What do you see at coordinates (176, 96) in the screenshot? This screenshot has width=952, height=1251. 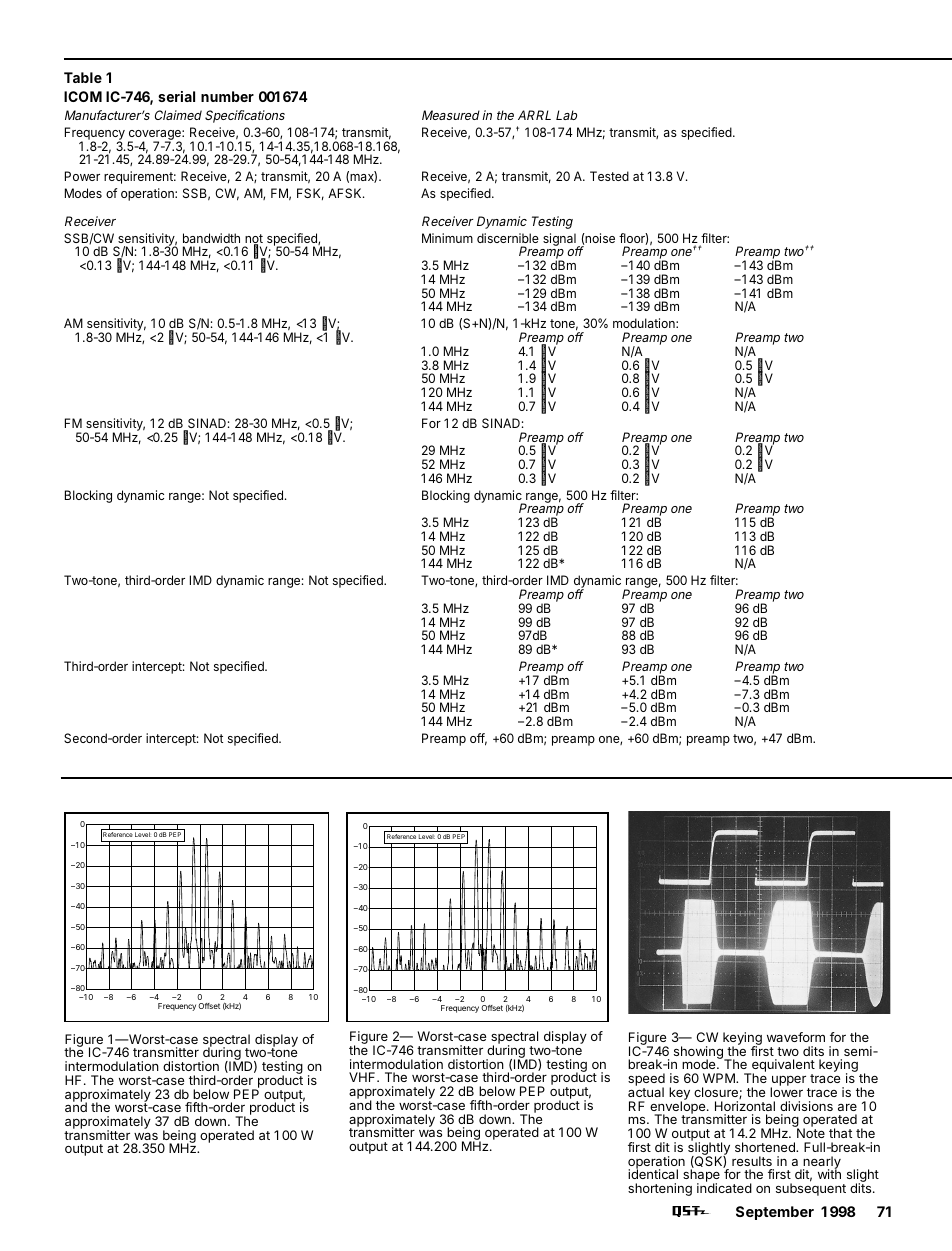 I see `serial` at bounding box center [176, 96].
